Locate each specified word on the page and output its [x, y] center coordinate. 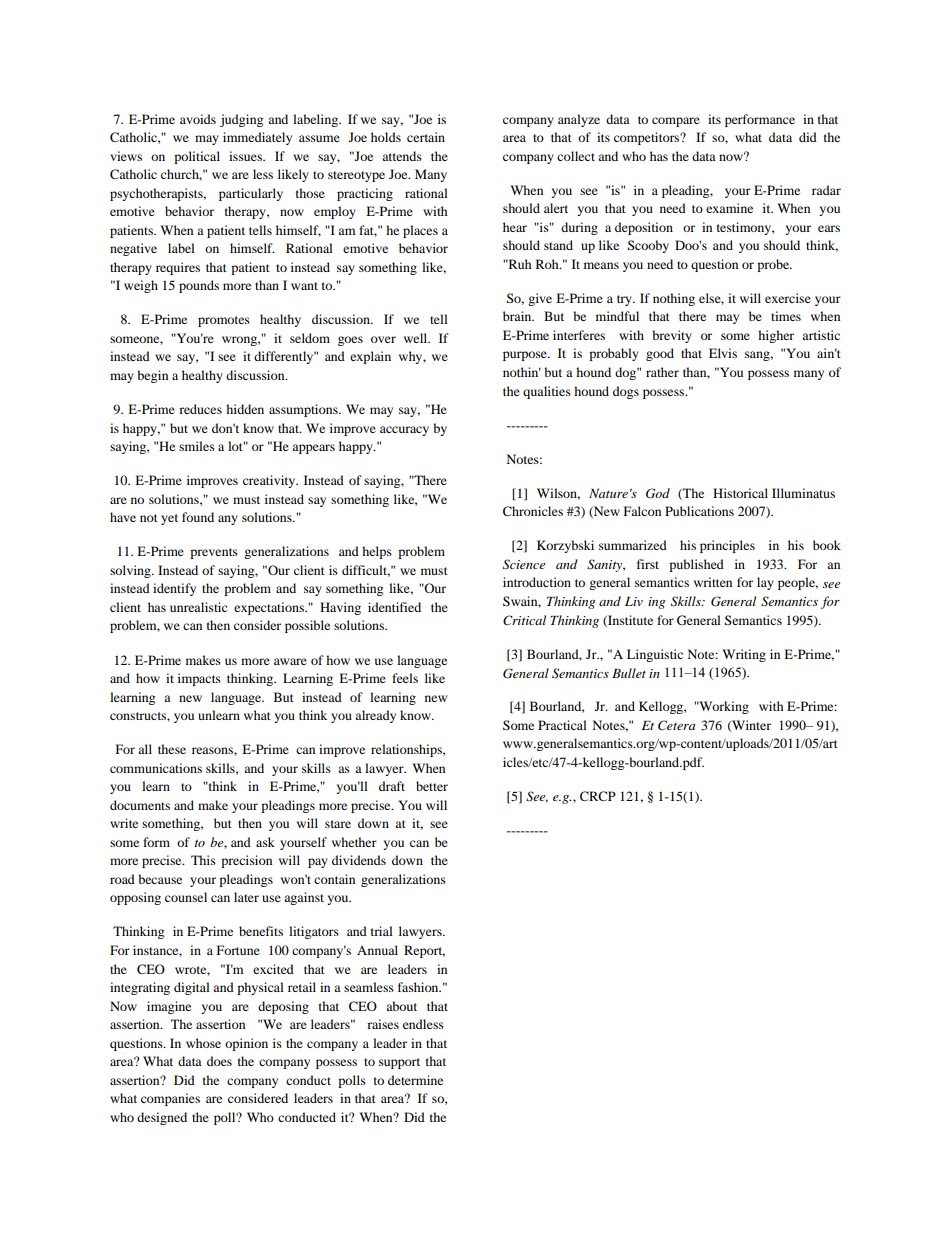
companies [170, 1099]
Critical [524, 620]
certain [426, 137]
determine [415, 1080]
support [399, 1063]
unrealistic [198, 607]
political [197, 157]
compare [676, 122]
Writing [744, 655]
